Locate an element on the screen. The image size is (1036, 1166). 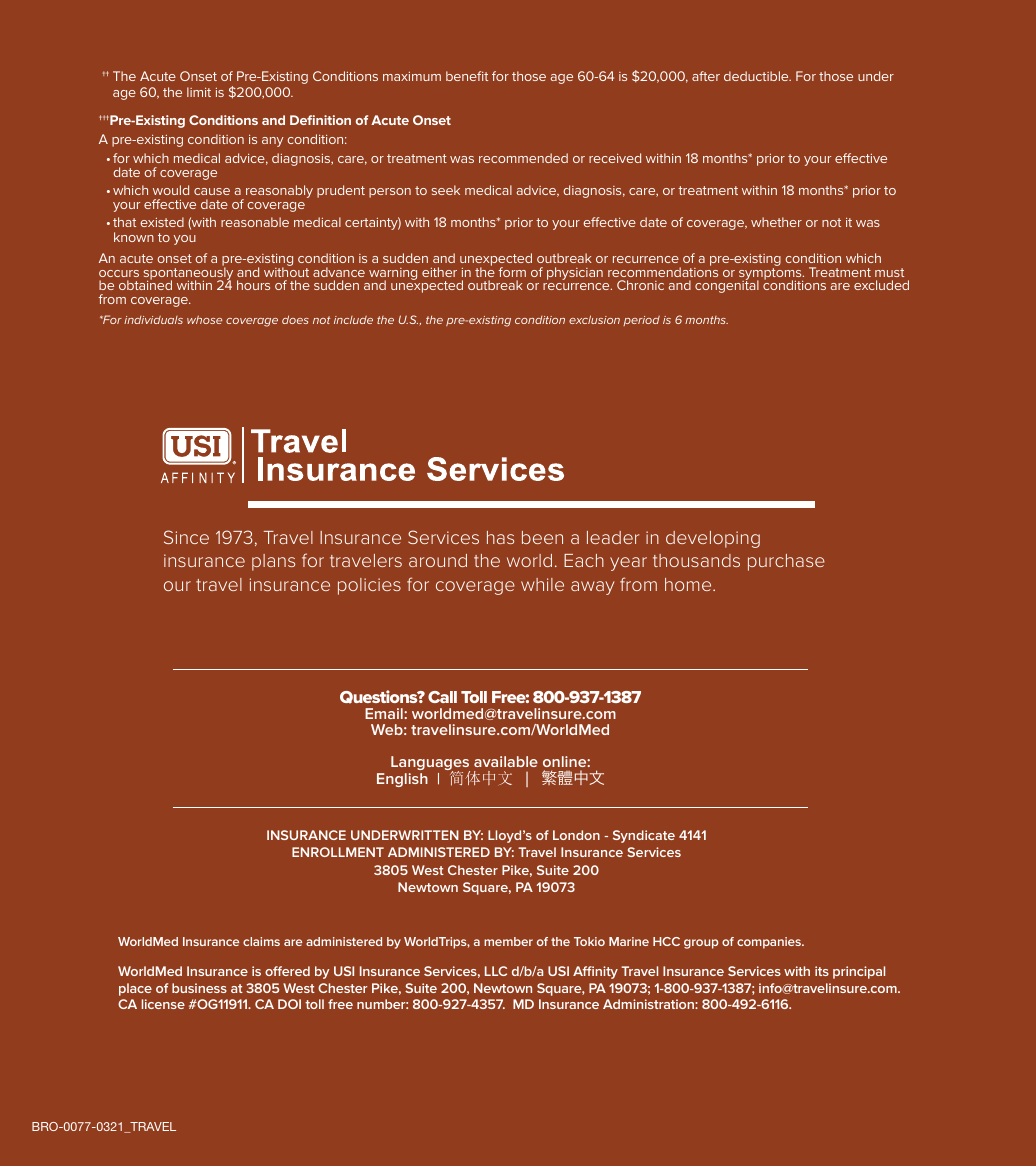
deductible is located at coordinates (757, 76).
